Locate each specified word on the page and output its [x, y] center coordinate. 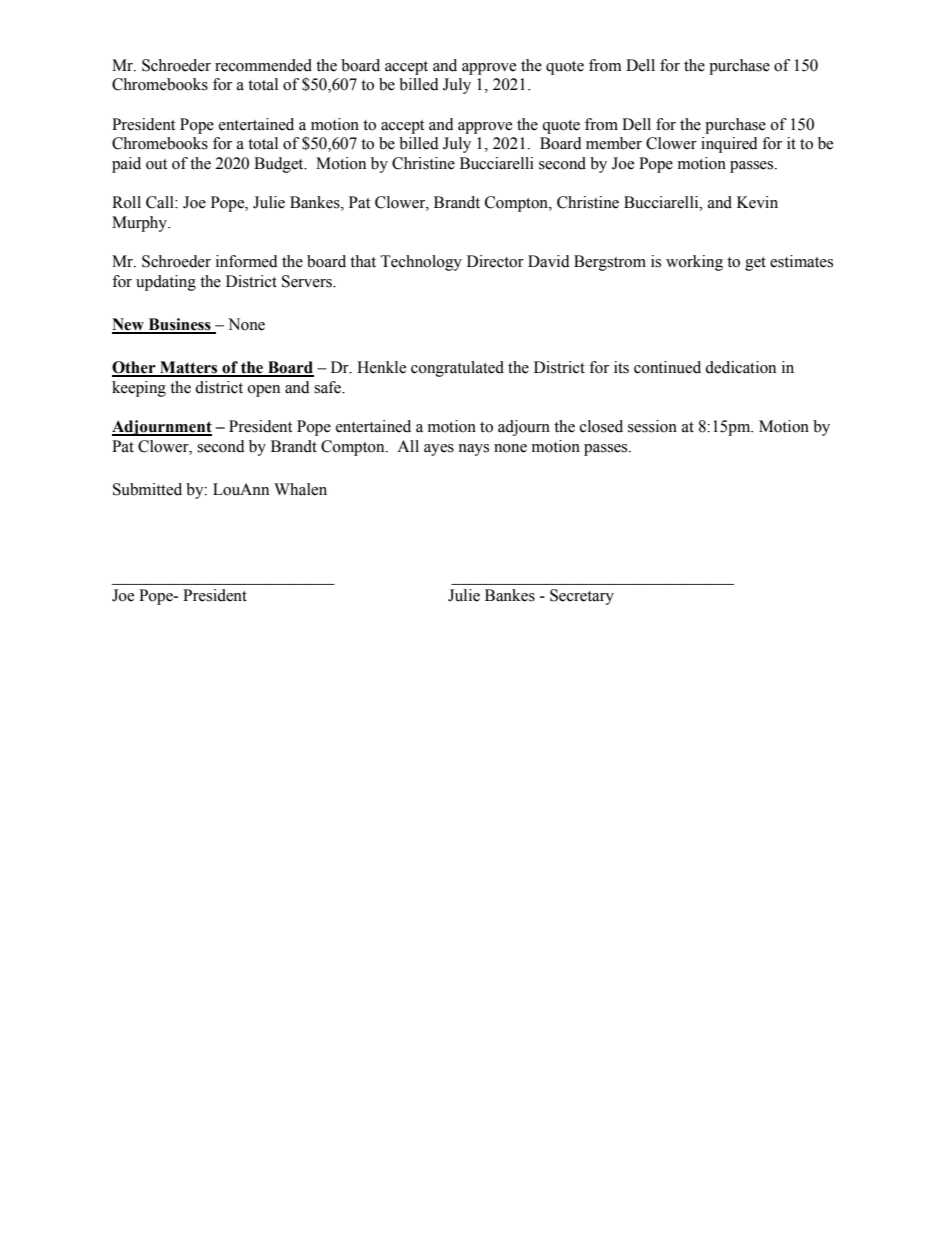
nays [473, 450]
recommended [263, 65]
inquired [729, 145]
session [652, 426]
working [694, 263]
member [614, 143]
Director [495, 261]
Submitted [147, 489]
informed [247, 261]
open [264, 391]
